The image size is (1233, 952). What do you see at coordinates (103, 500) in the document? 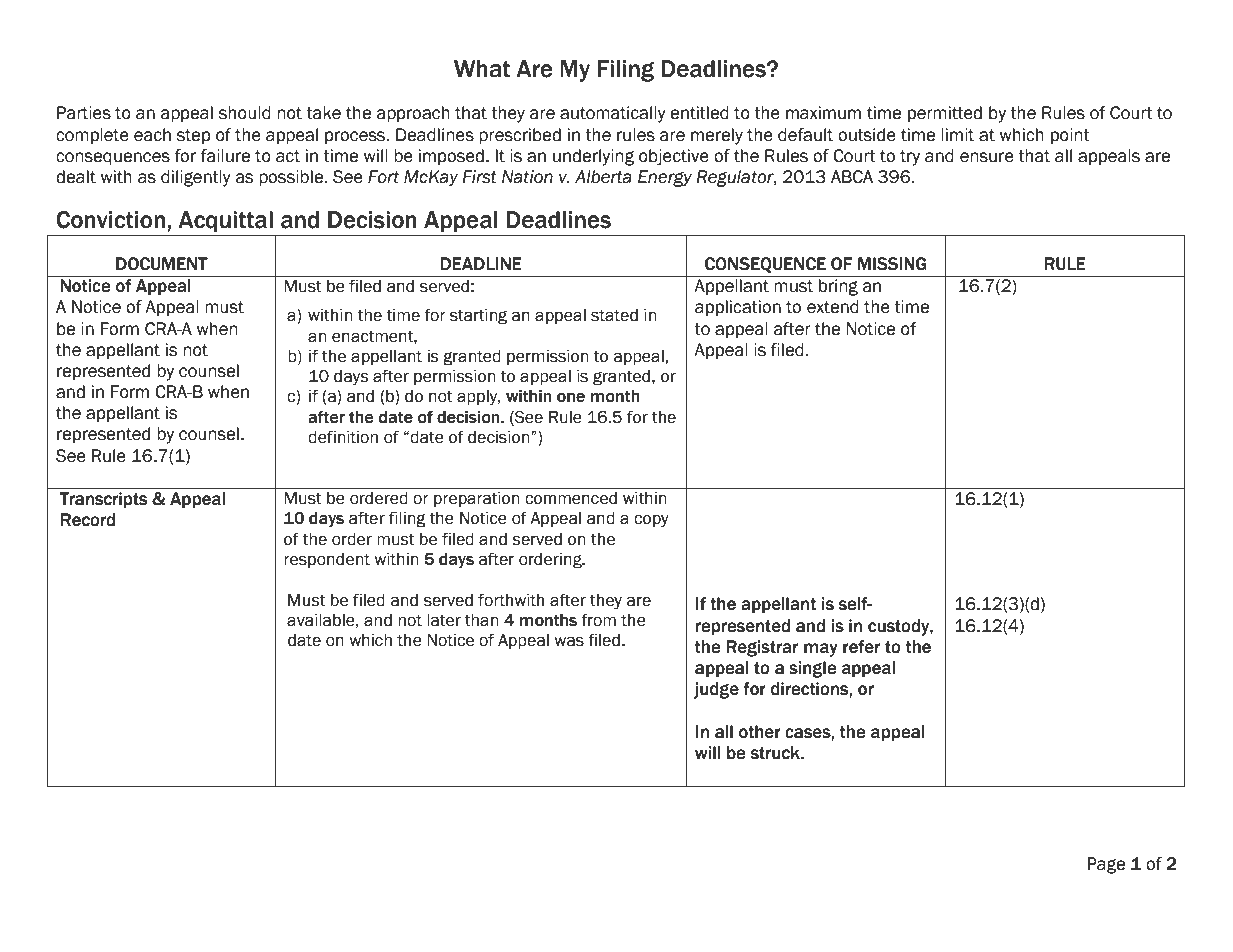
I see `Transcripts` at bounding box center [103, 500].
